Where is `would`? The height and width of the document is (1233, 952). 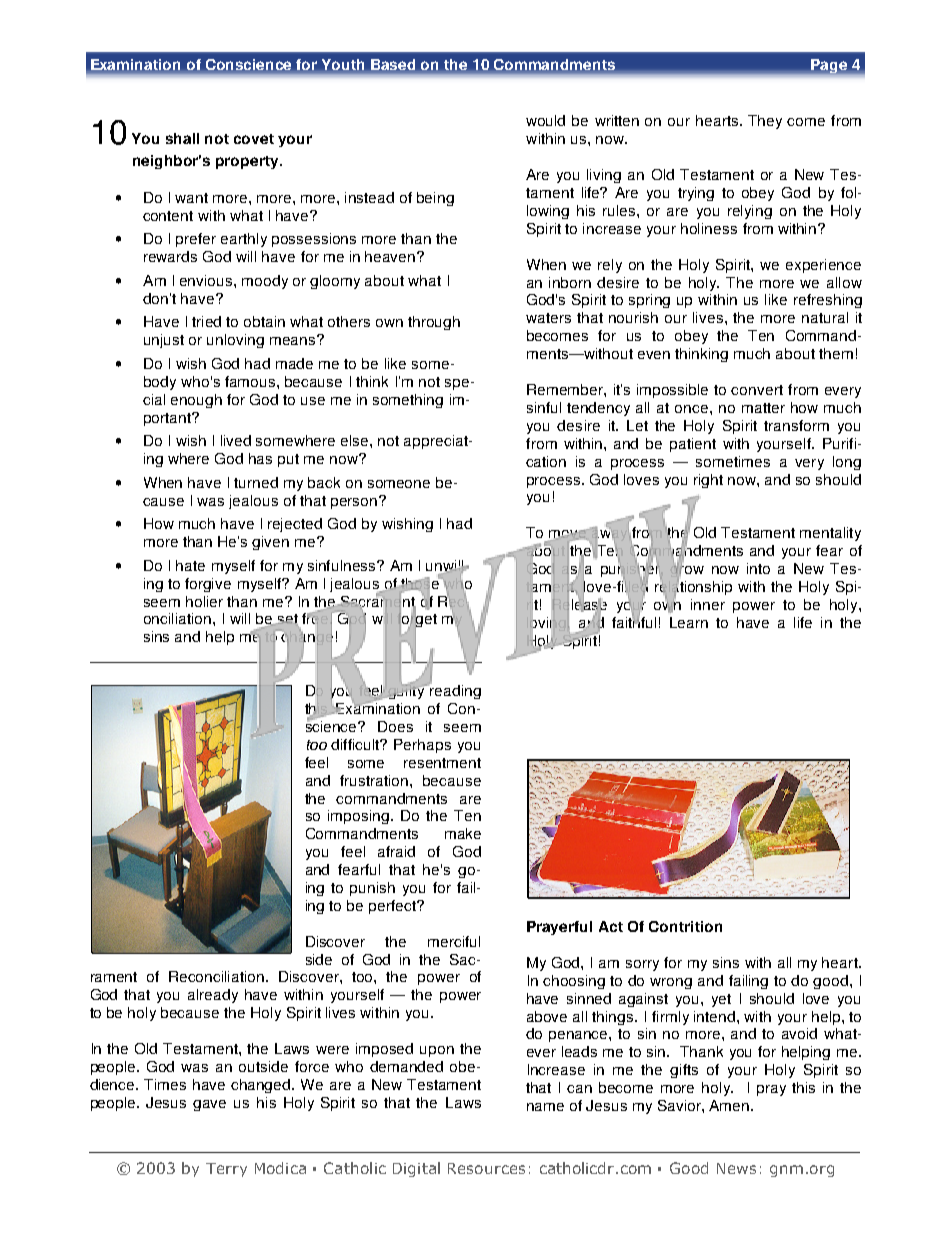 would is located at coordinates (545, 120).
